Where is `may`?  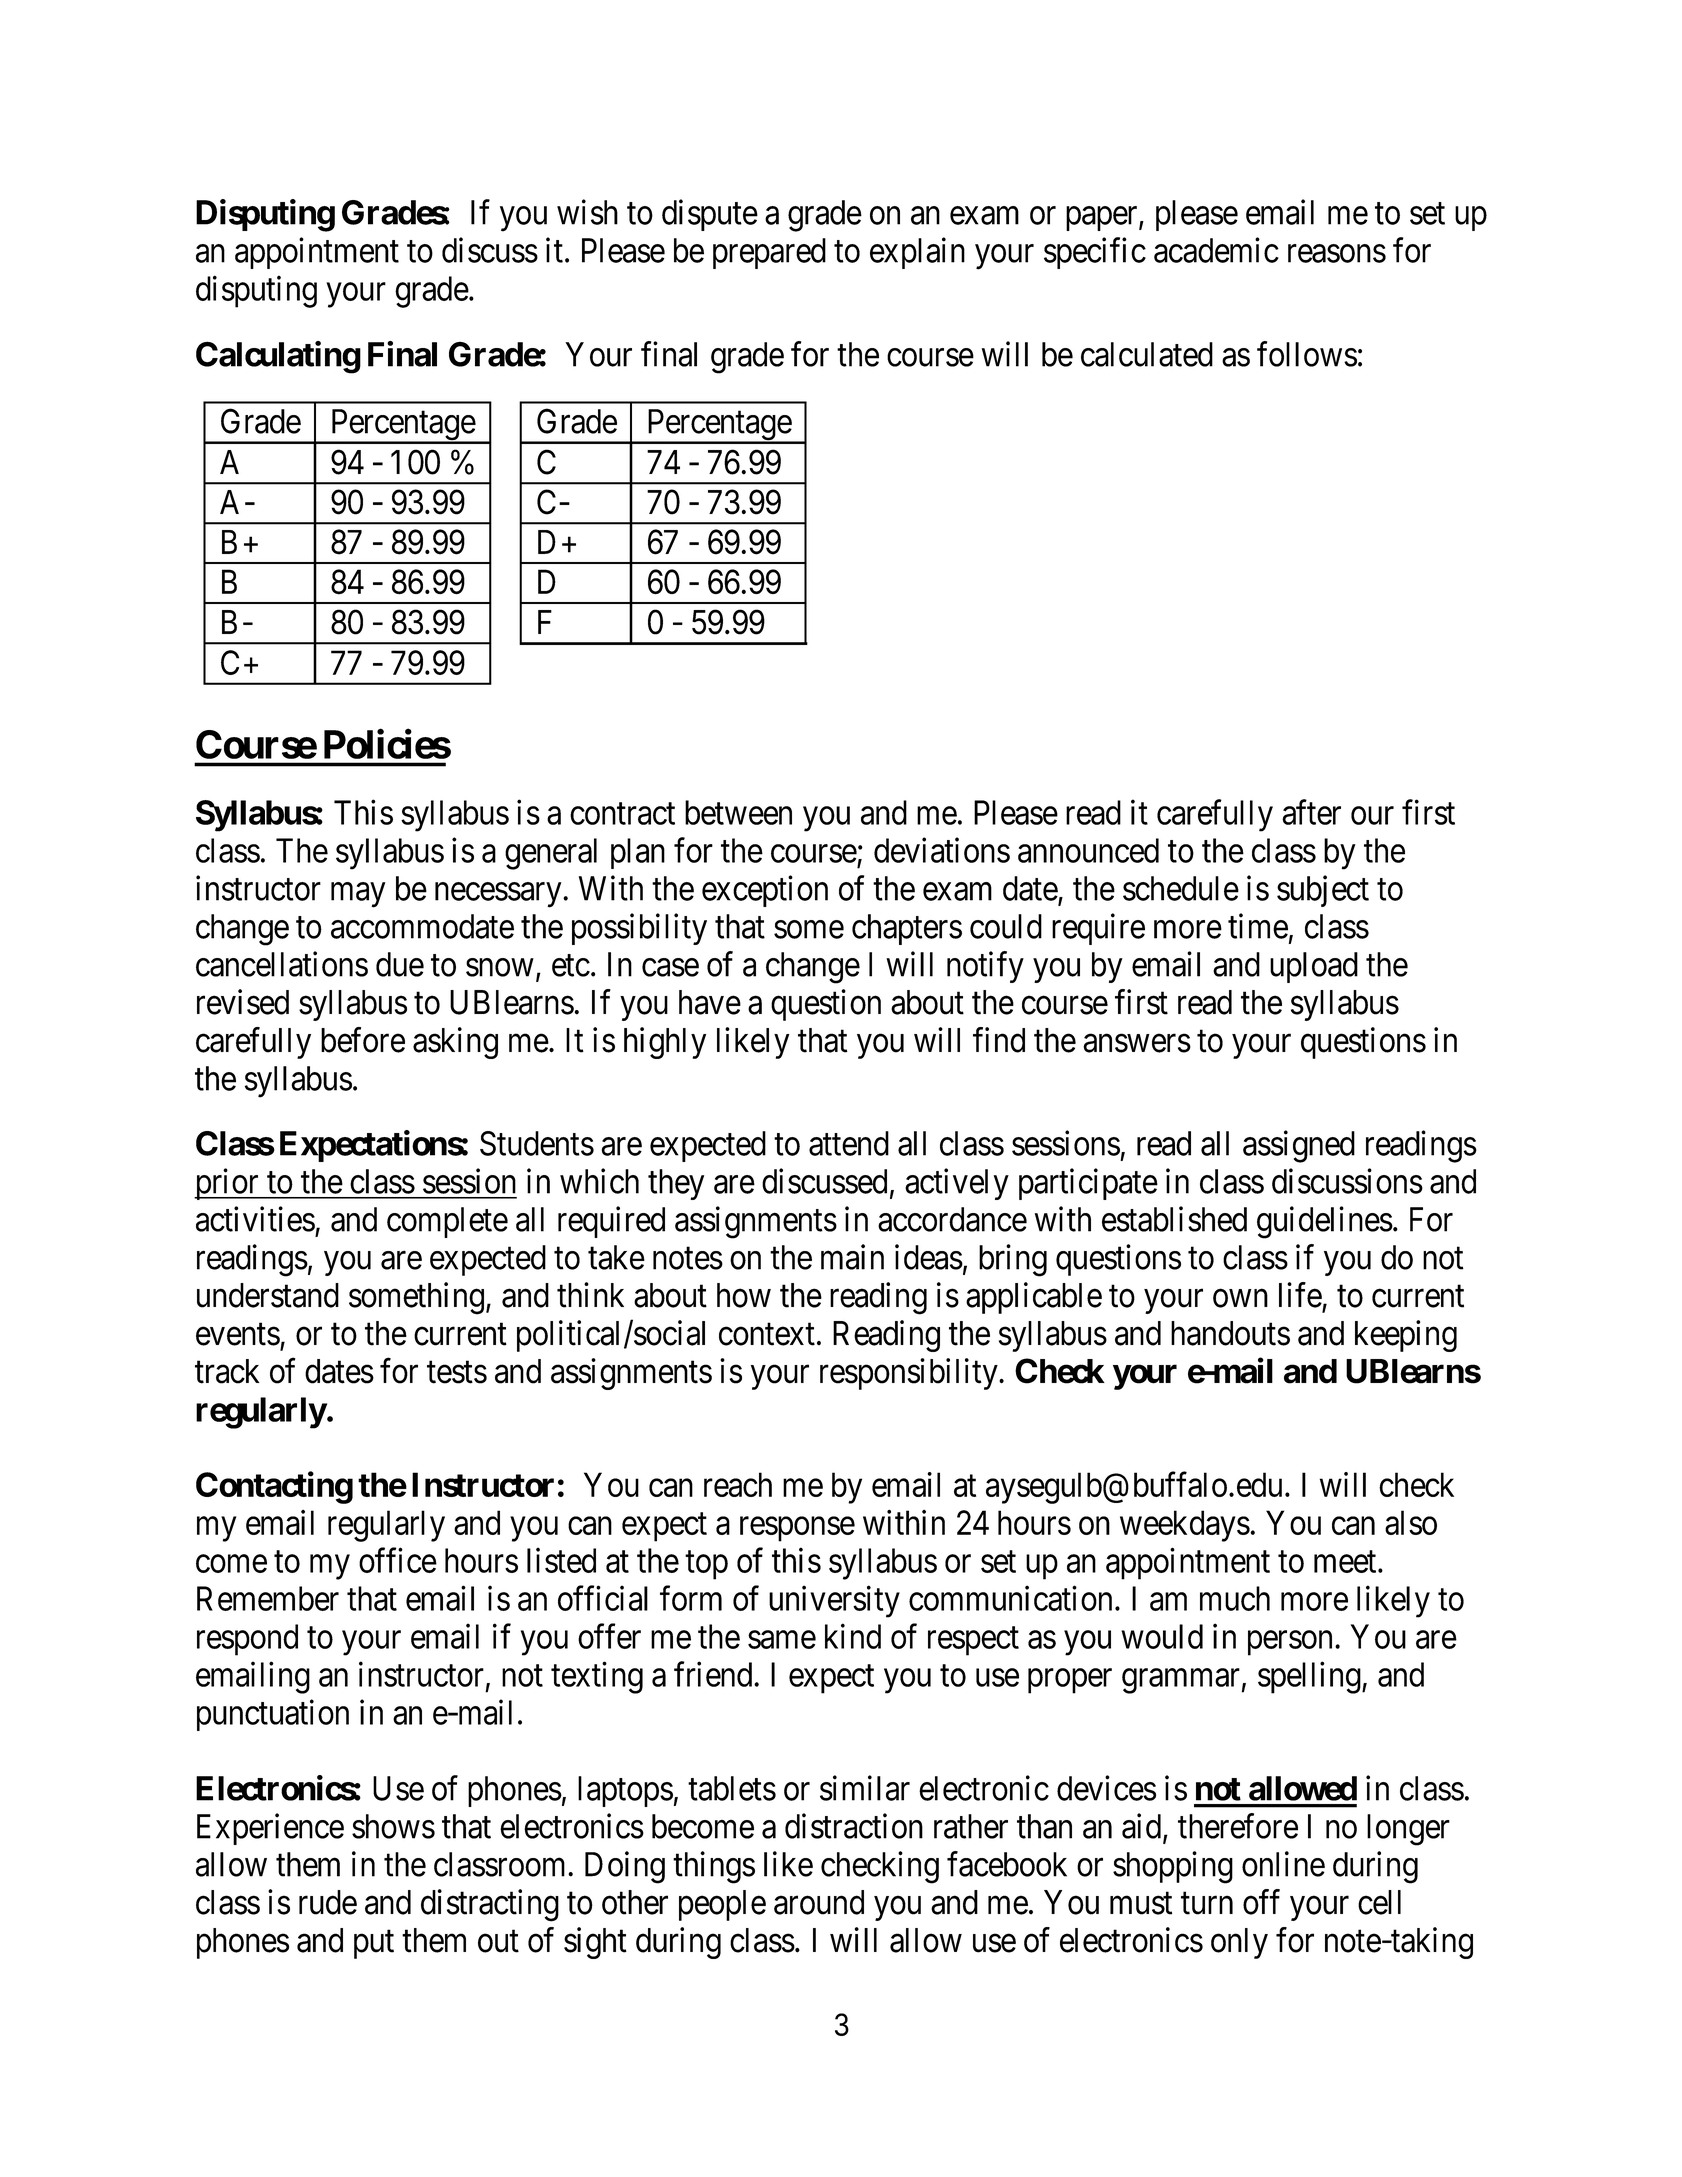 may is located at coordinates (358, 895).
